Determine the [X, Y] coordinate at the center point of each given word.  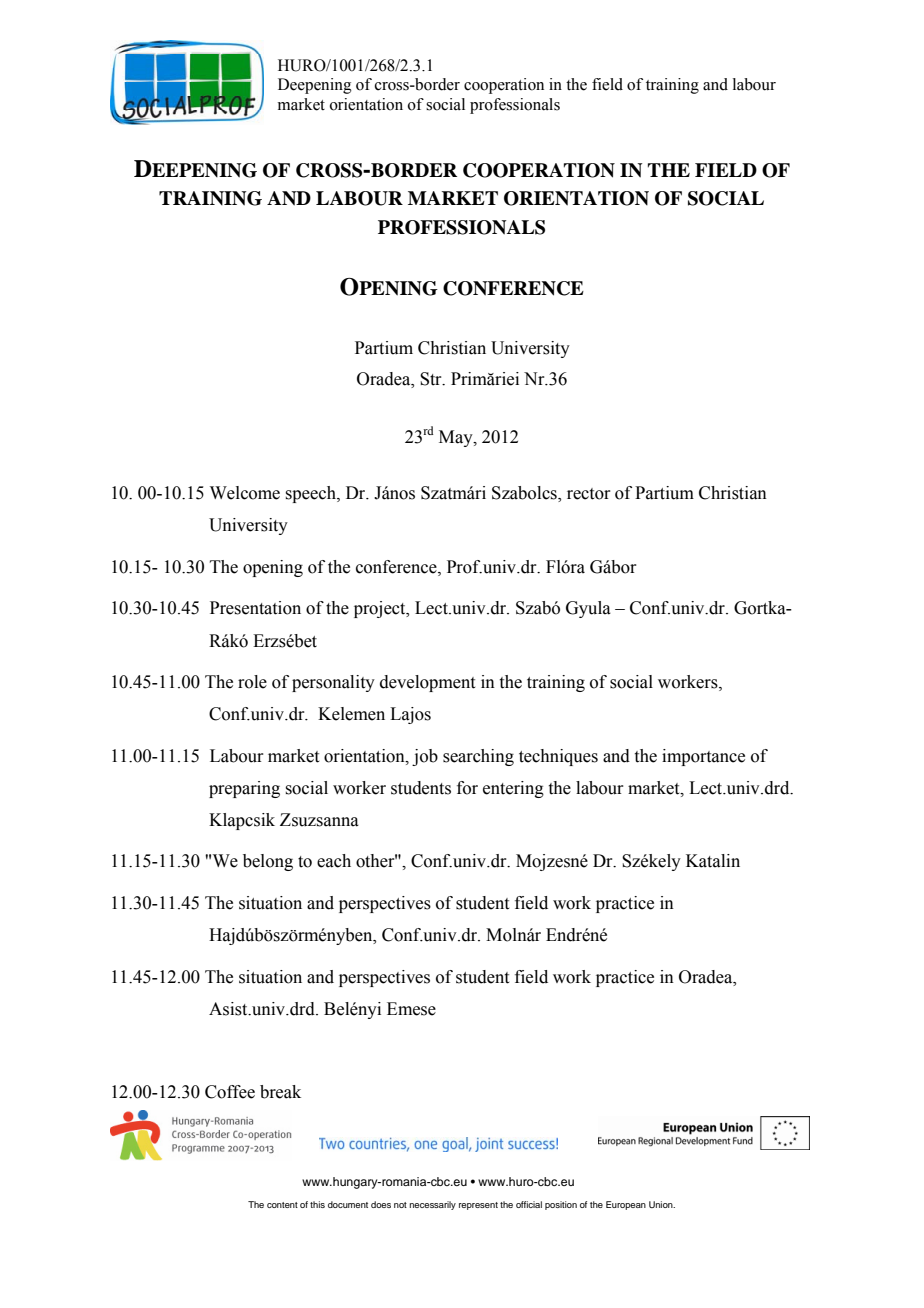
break [280, 1092]
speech [311, 494]
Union [662, 1204]
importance [703, 757]
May [457, 438]
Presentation [255, 608]
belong [268, 862]
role [252, 682]
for [467, 788]
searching [478, 757]
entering [513, 789]
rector [589, 494]
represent [478, 1206]
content [282, 1205]
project [381, 609]
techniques [558, 757]
